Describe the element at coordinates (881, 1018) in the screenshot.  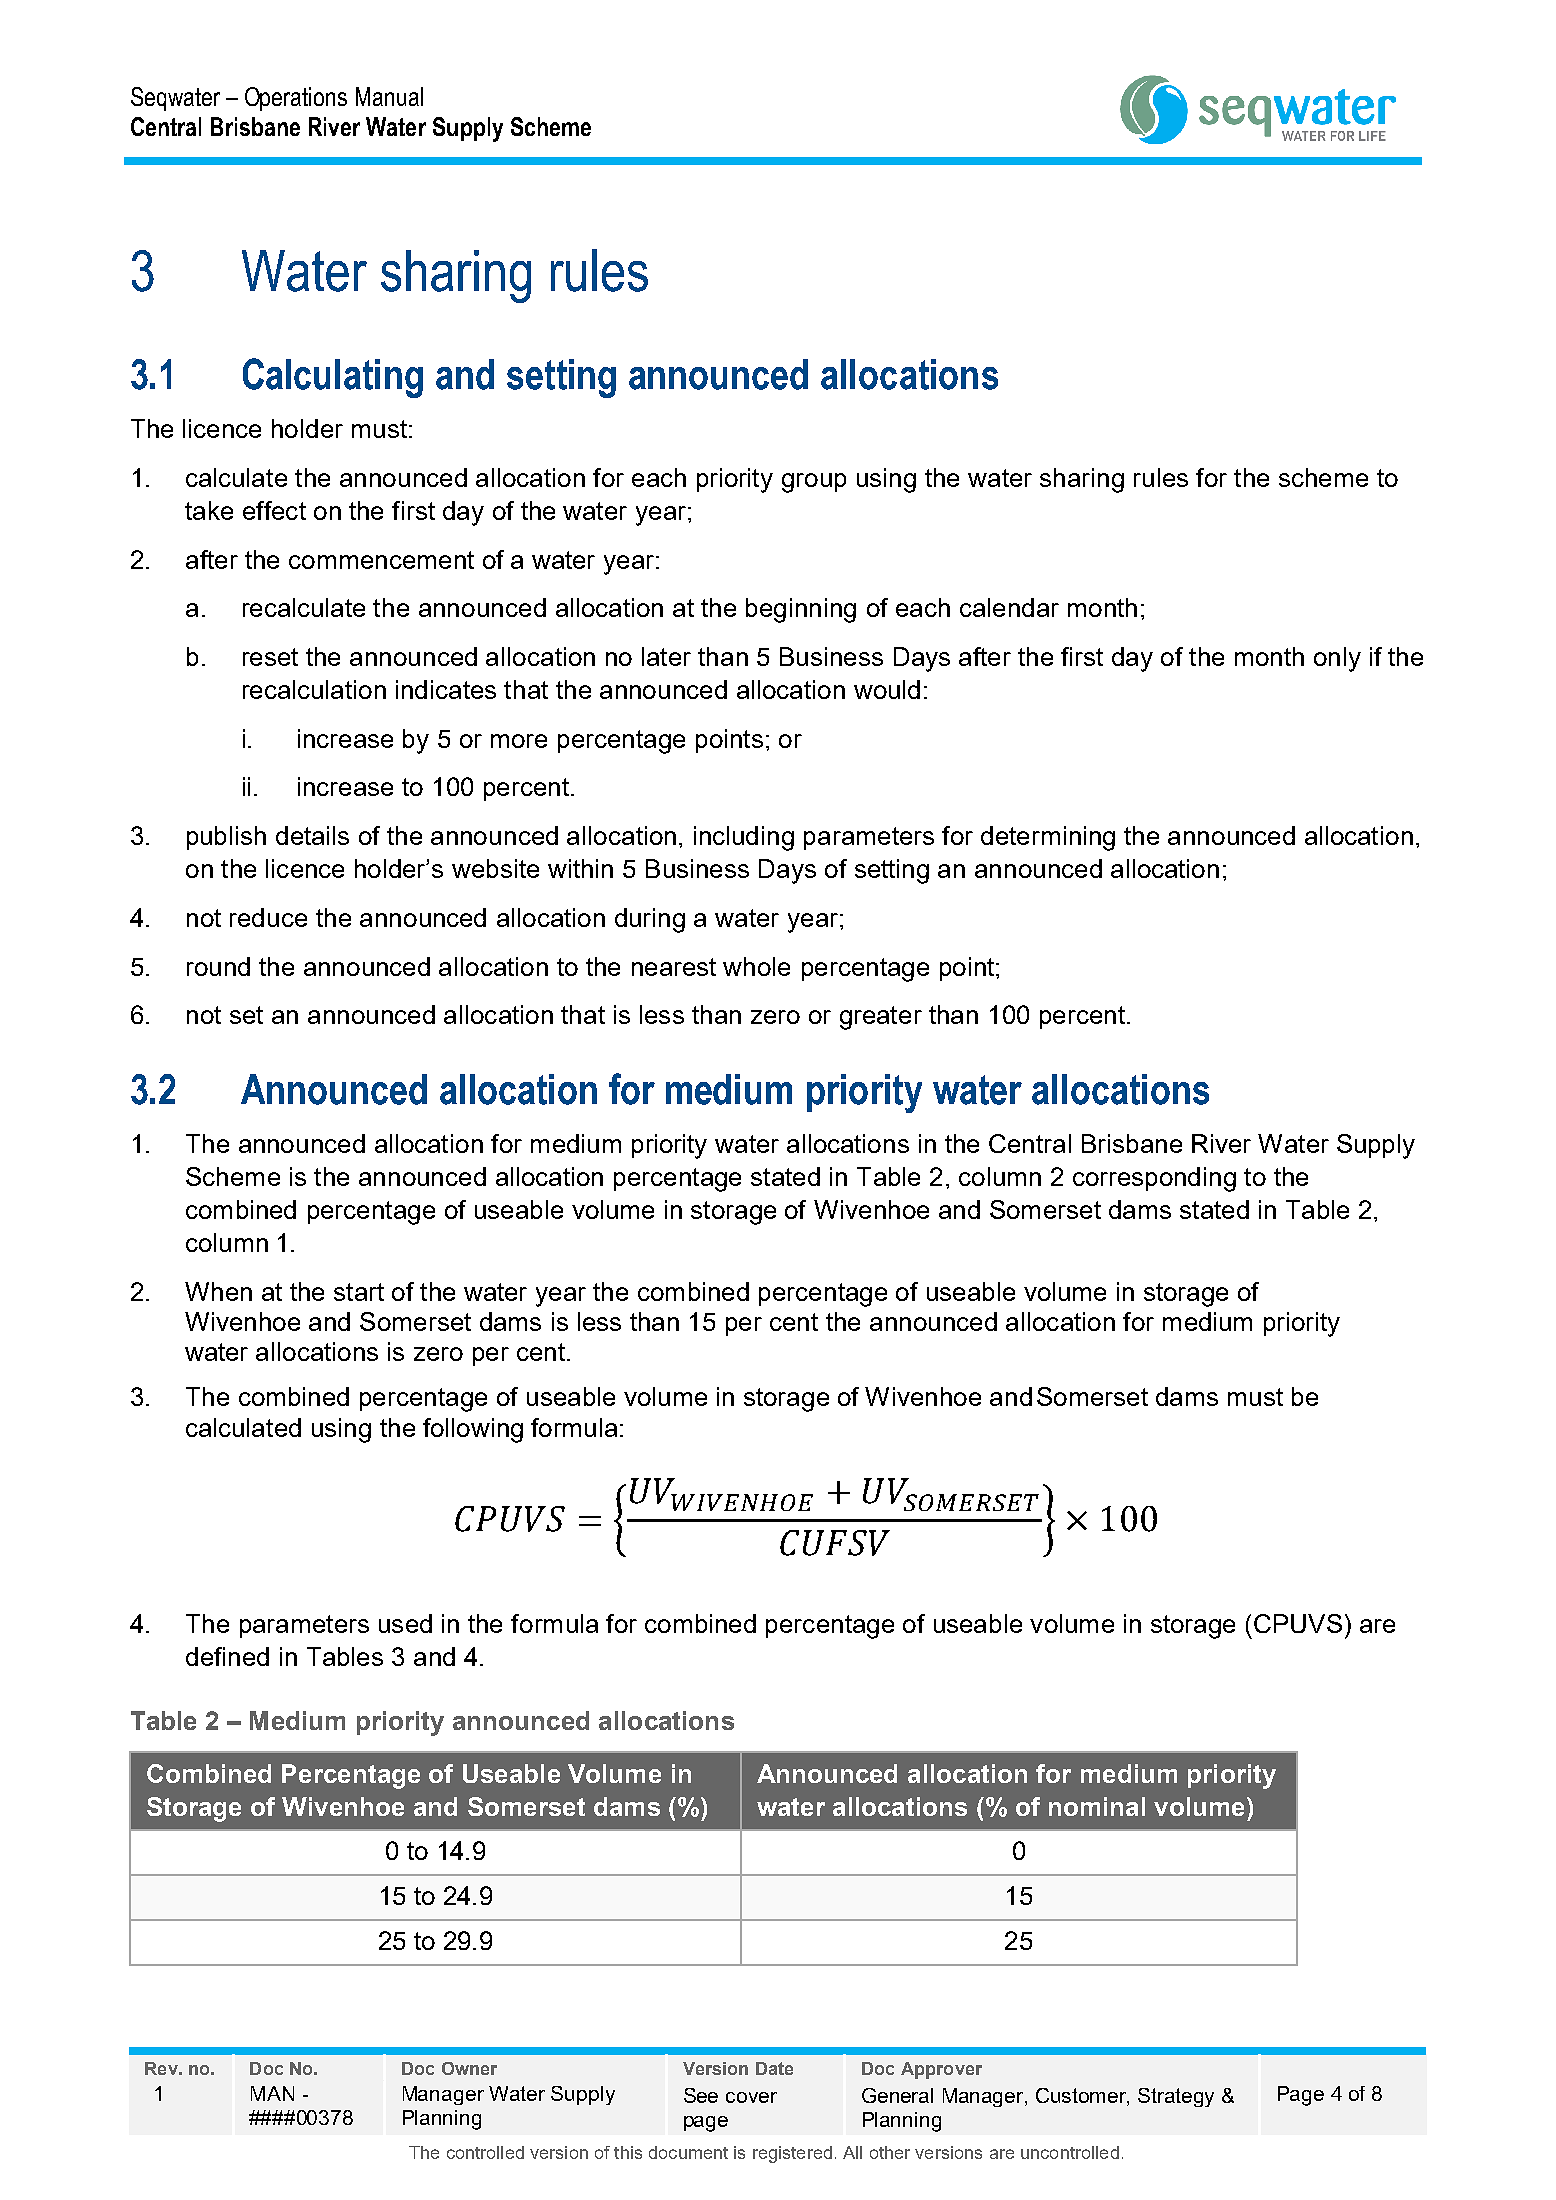
I see `greater` at that location.
